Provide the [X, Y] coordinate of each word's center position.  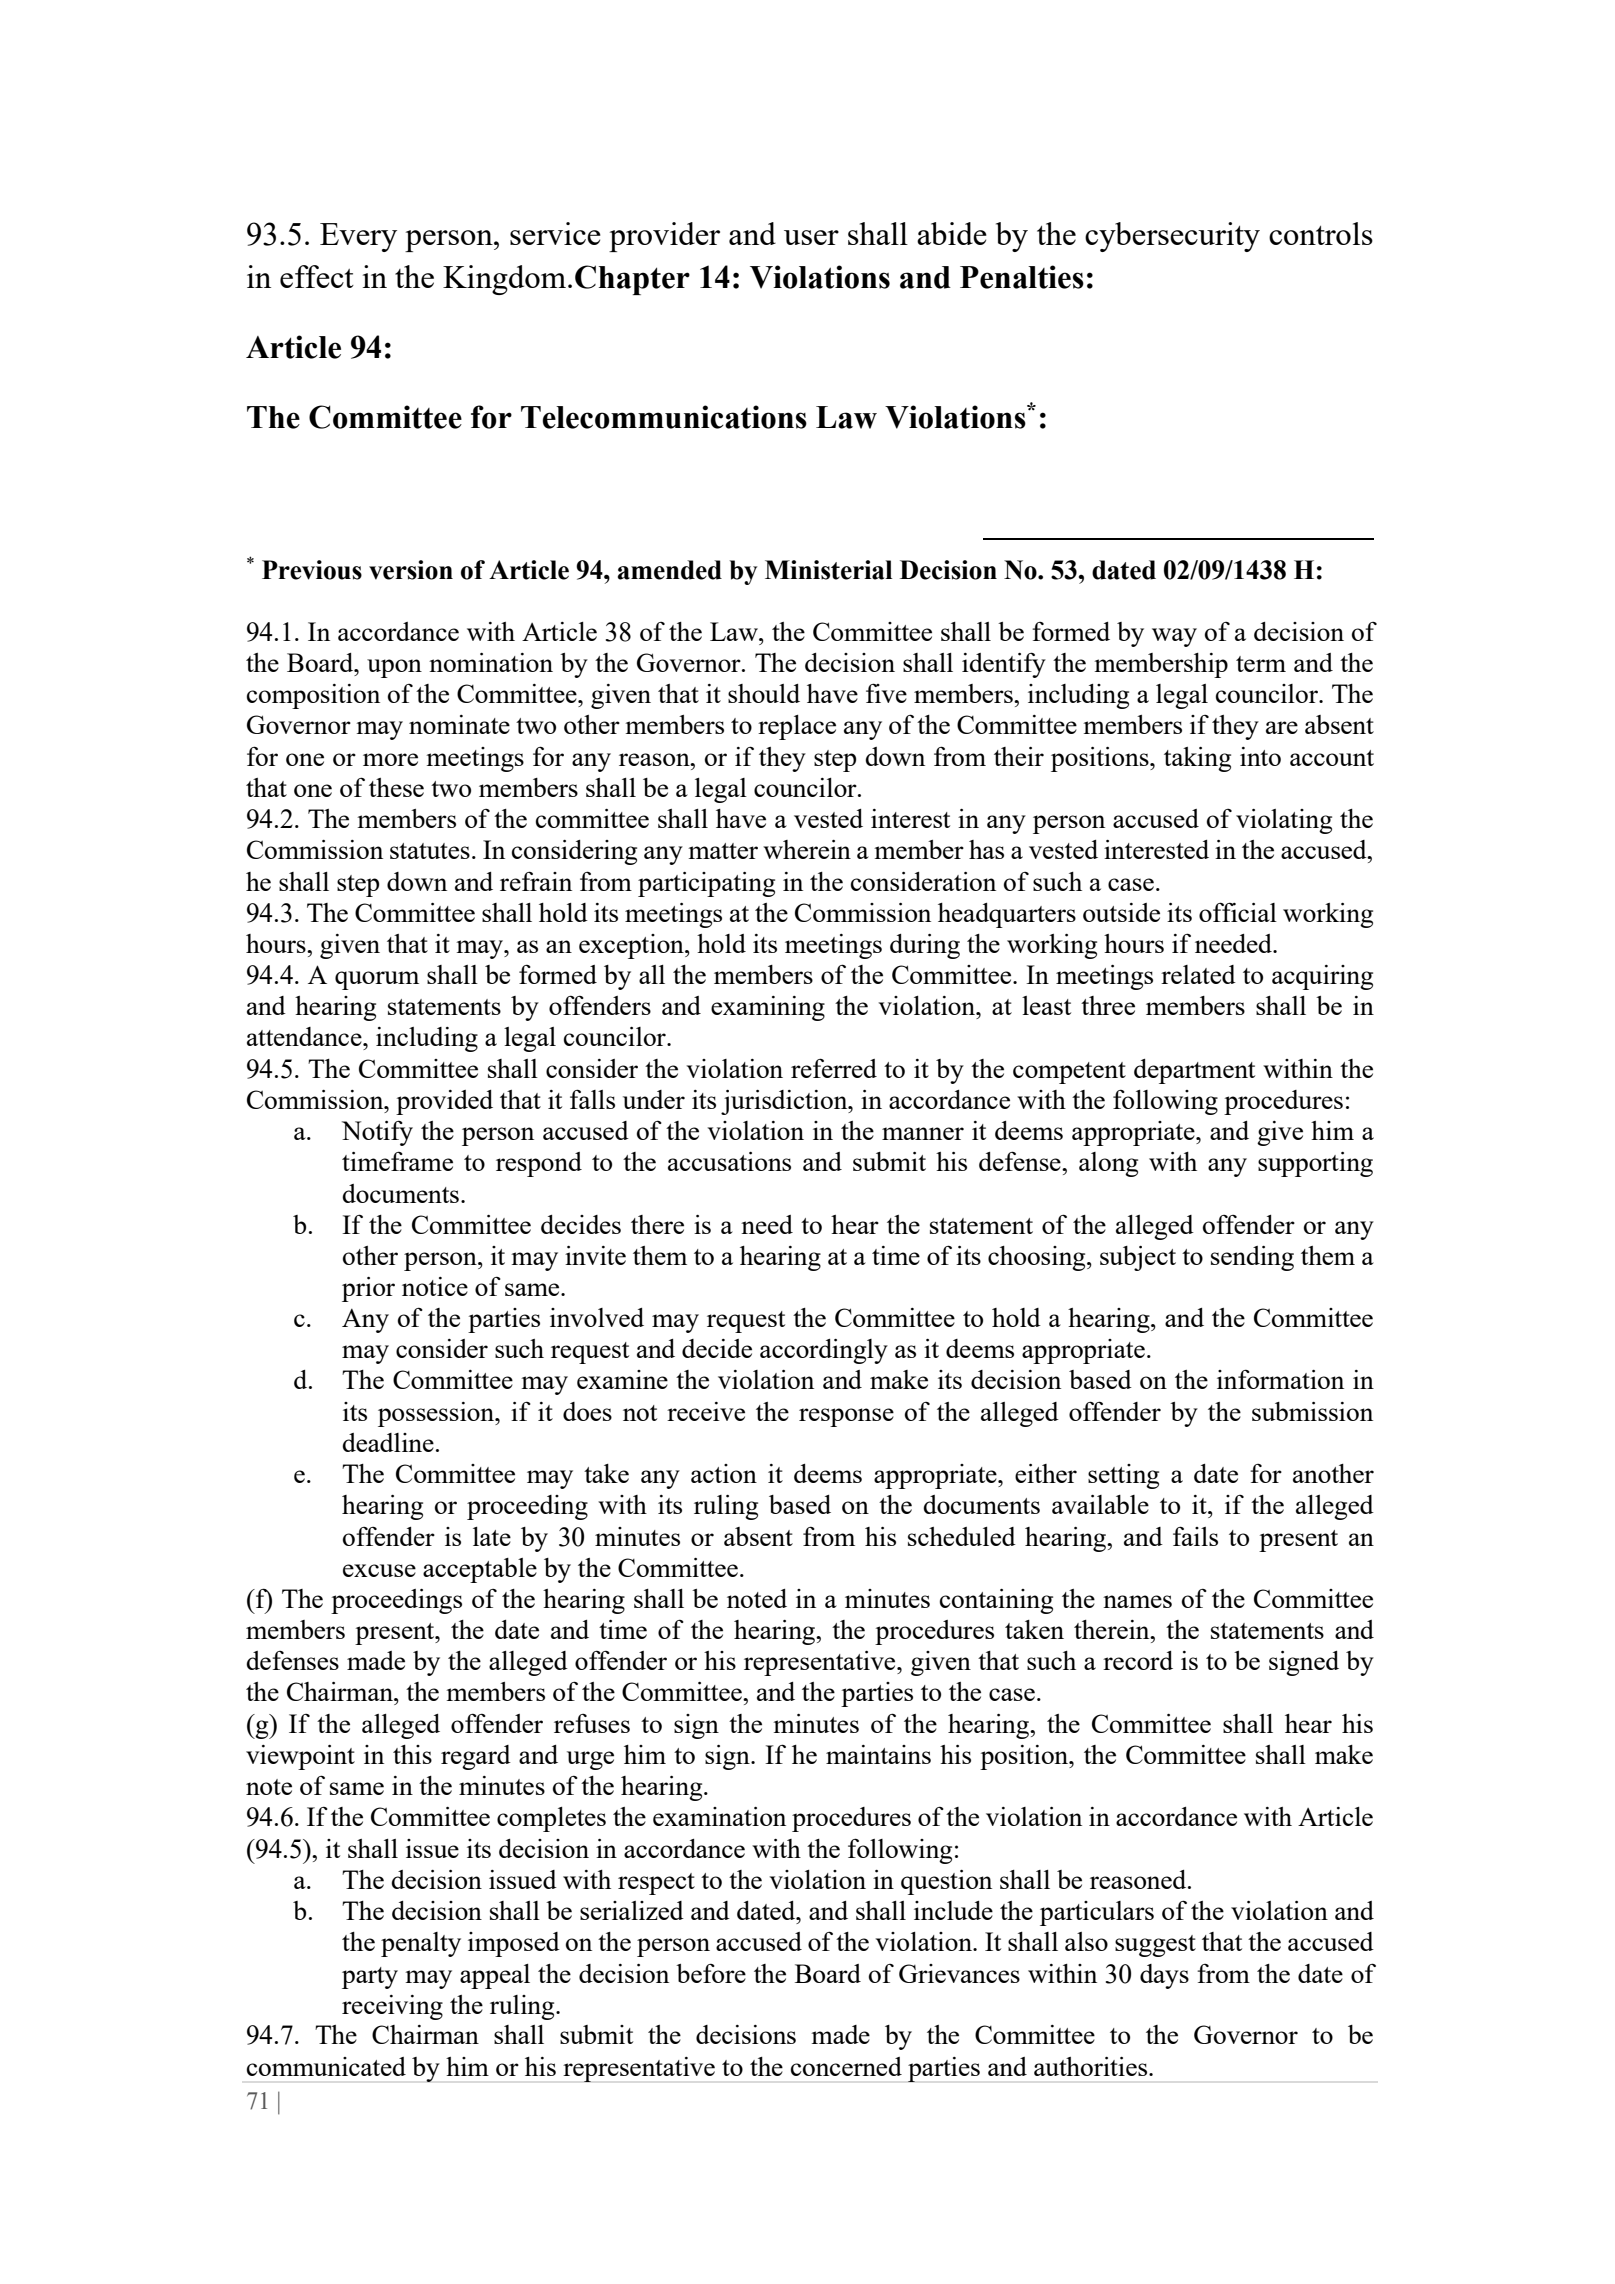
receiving [392, 2007]
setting [1123, 1476]
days [1164, 1976]
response [846, 1417]
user [811, 237]
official [1238, 912]
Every [358, 237]
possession [437, 1414]
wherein [807, 849]
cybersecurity [1172, 237]
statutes [430, 851]
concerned [846, 2066]
